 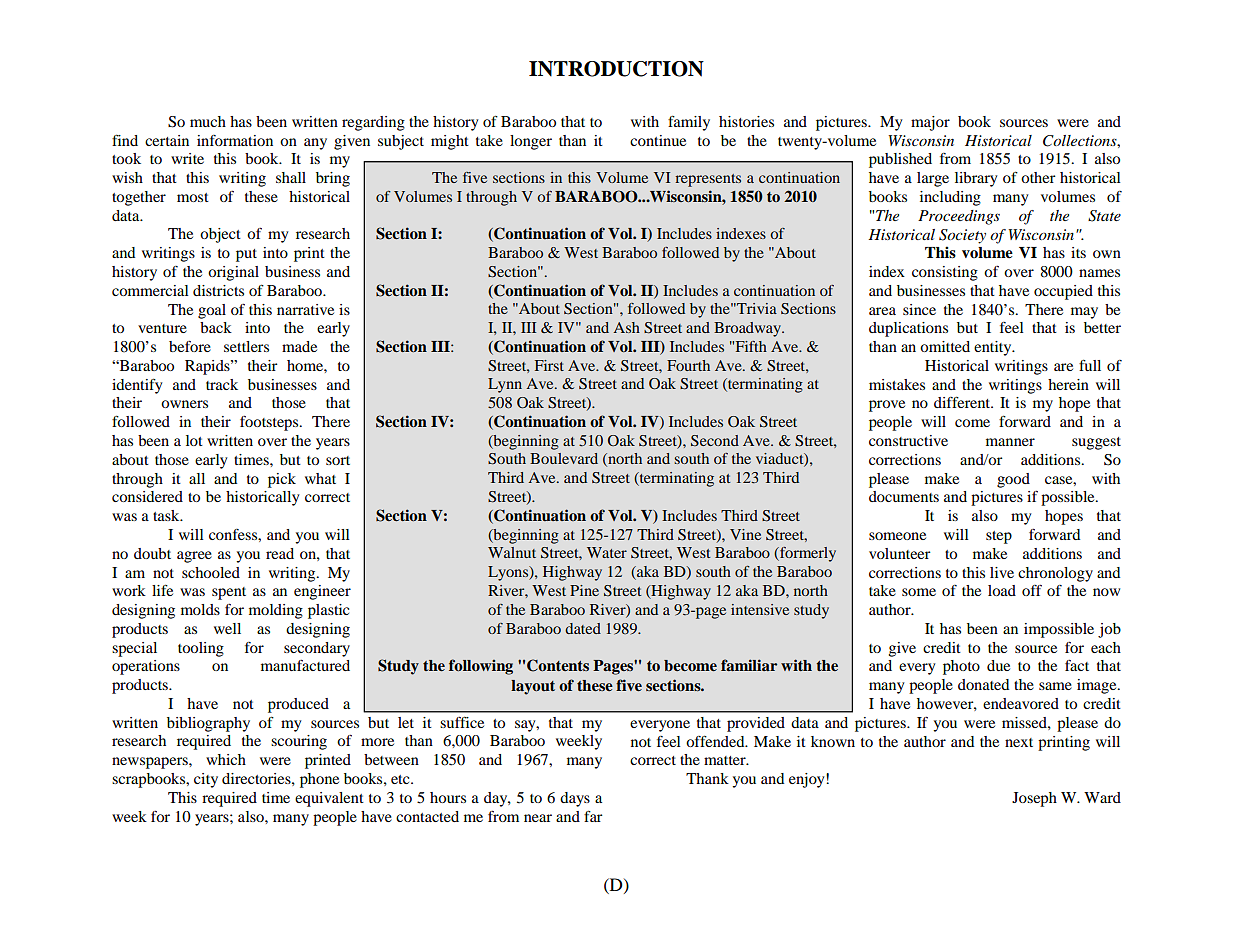 I want to click on much, so click(x=208, y=121).
